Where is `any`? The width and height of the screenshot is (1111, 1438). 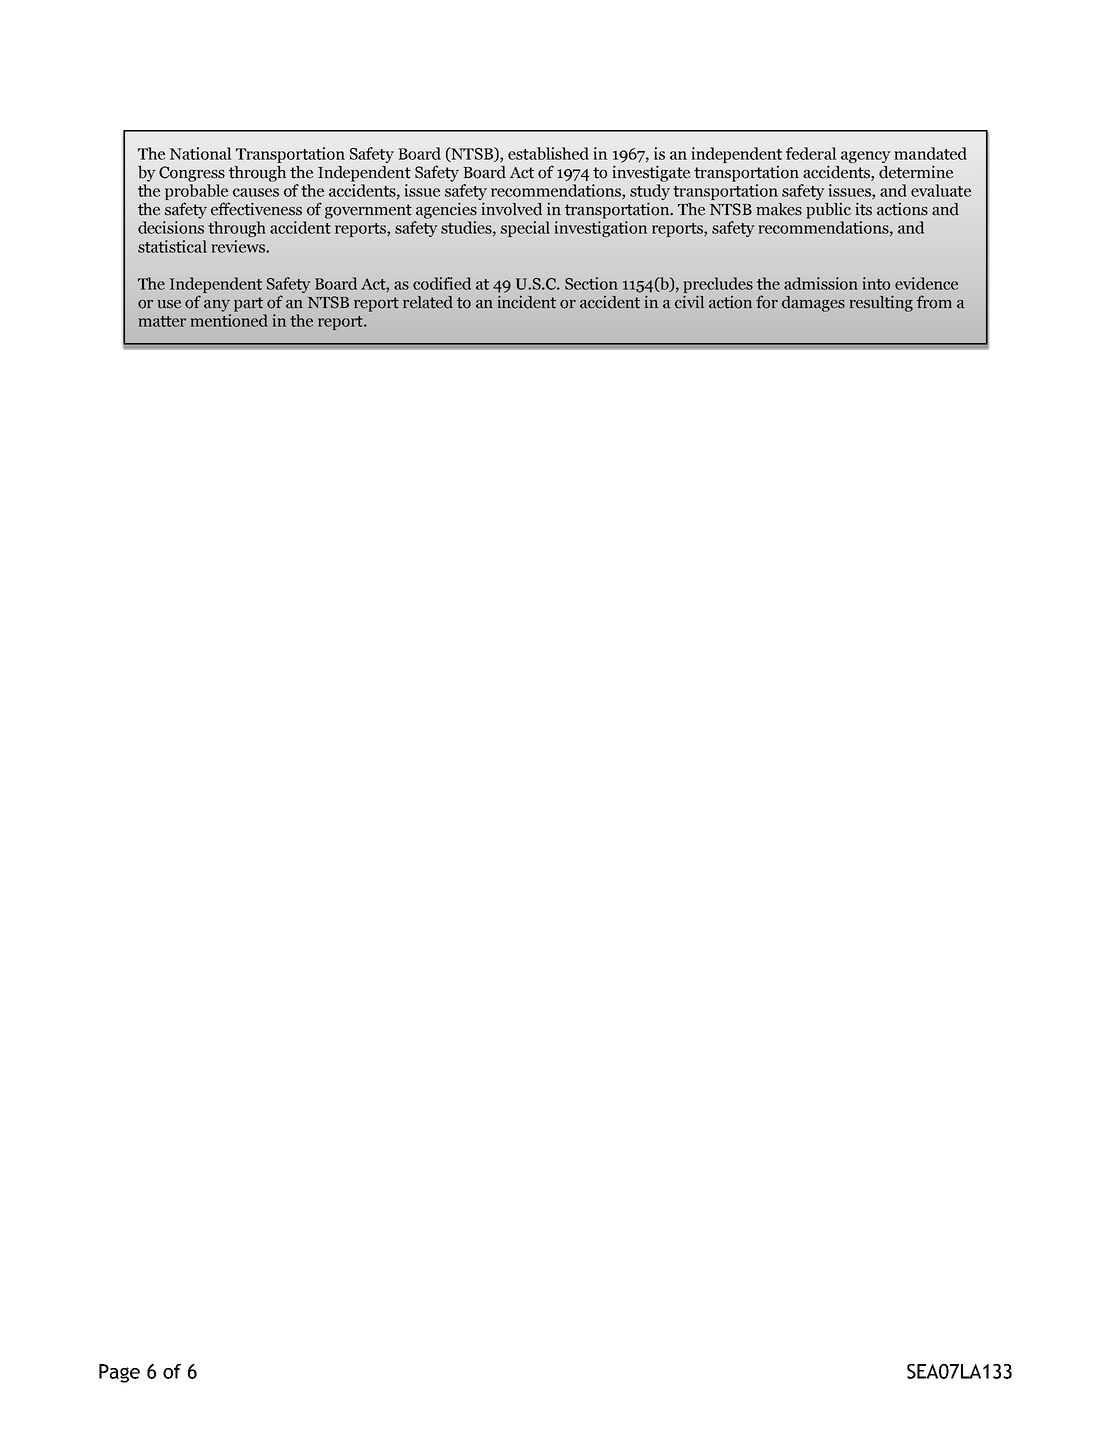
any is located at coordinates (217, 306).
